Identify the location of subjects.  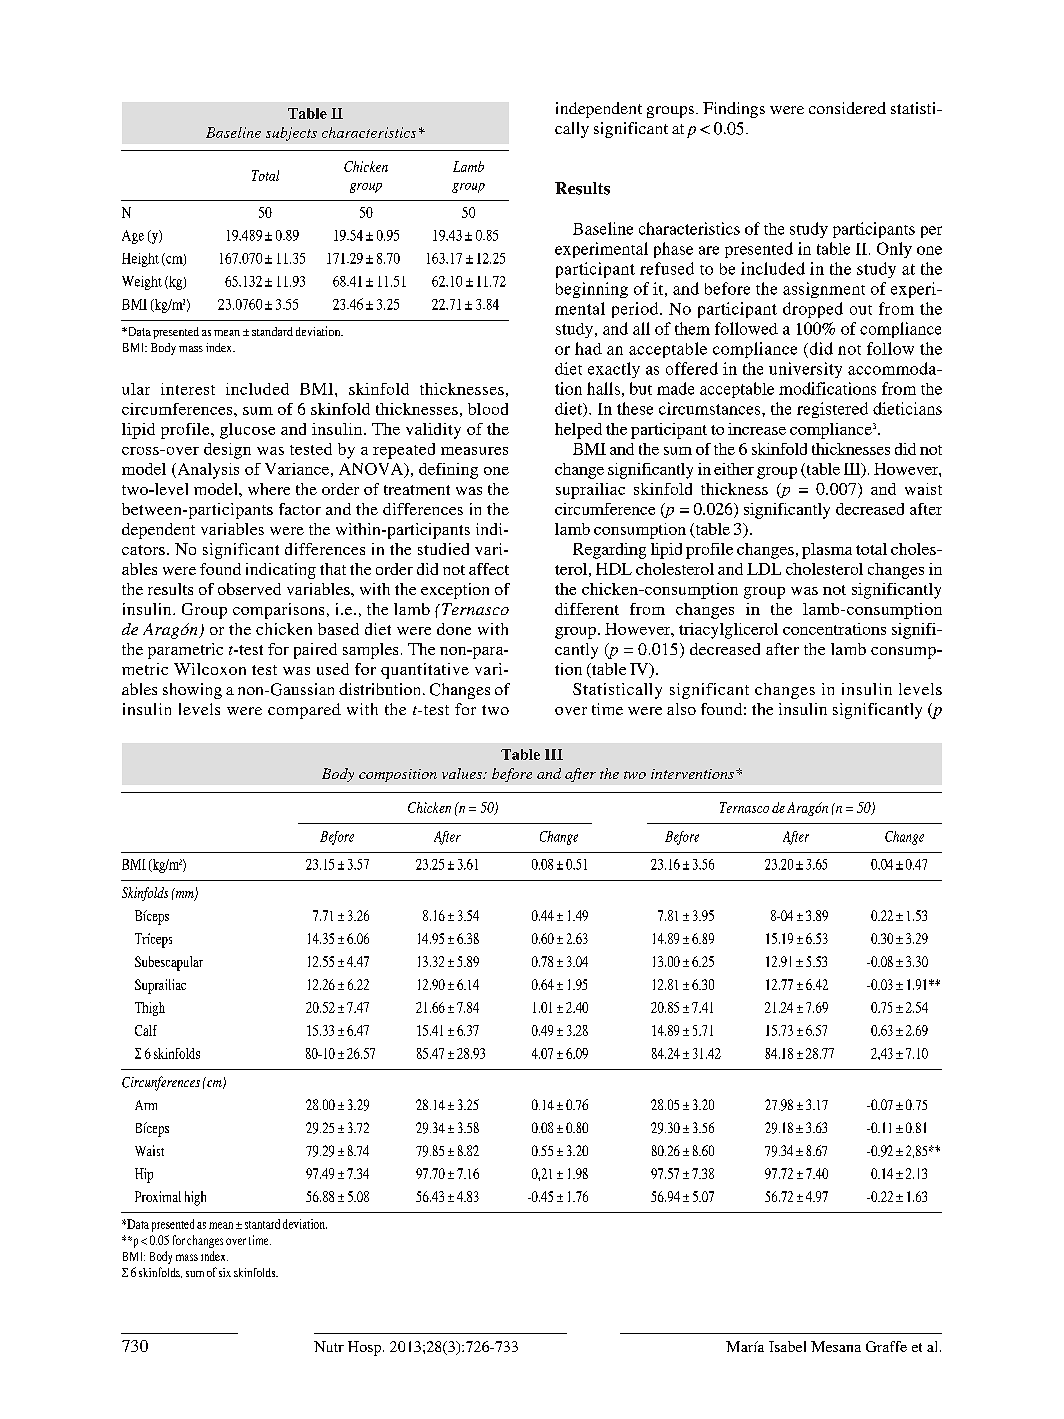
(291, 134).
